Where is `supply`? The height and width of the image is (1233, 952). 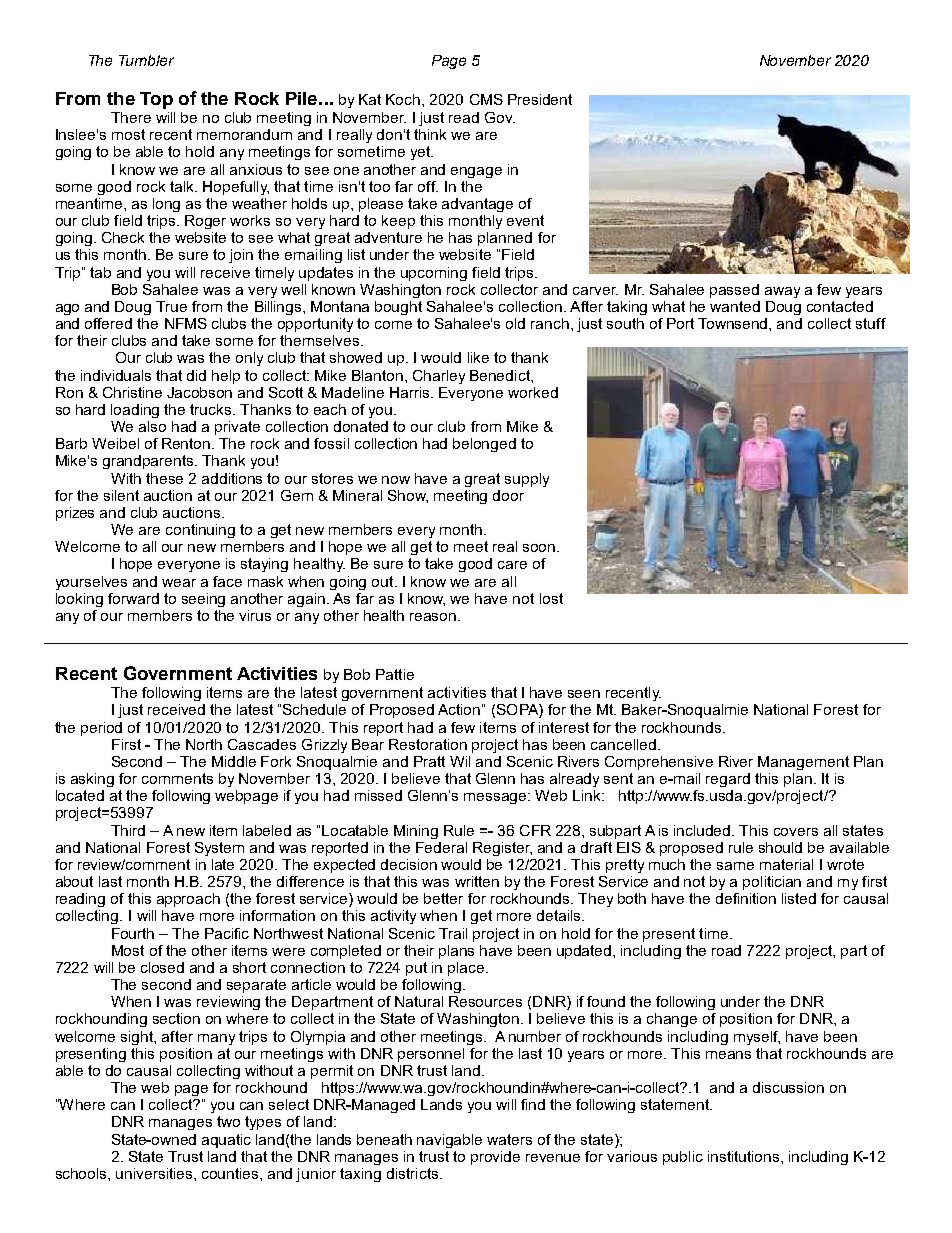 supply is located at coordinates (527, 480).
